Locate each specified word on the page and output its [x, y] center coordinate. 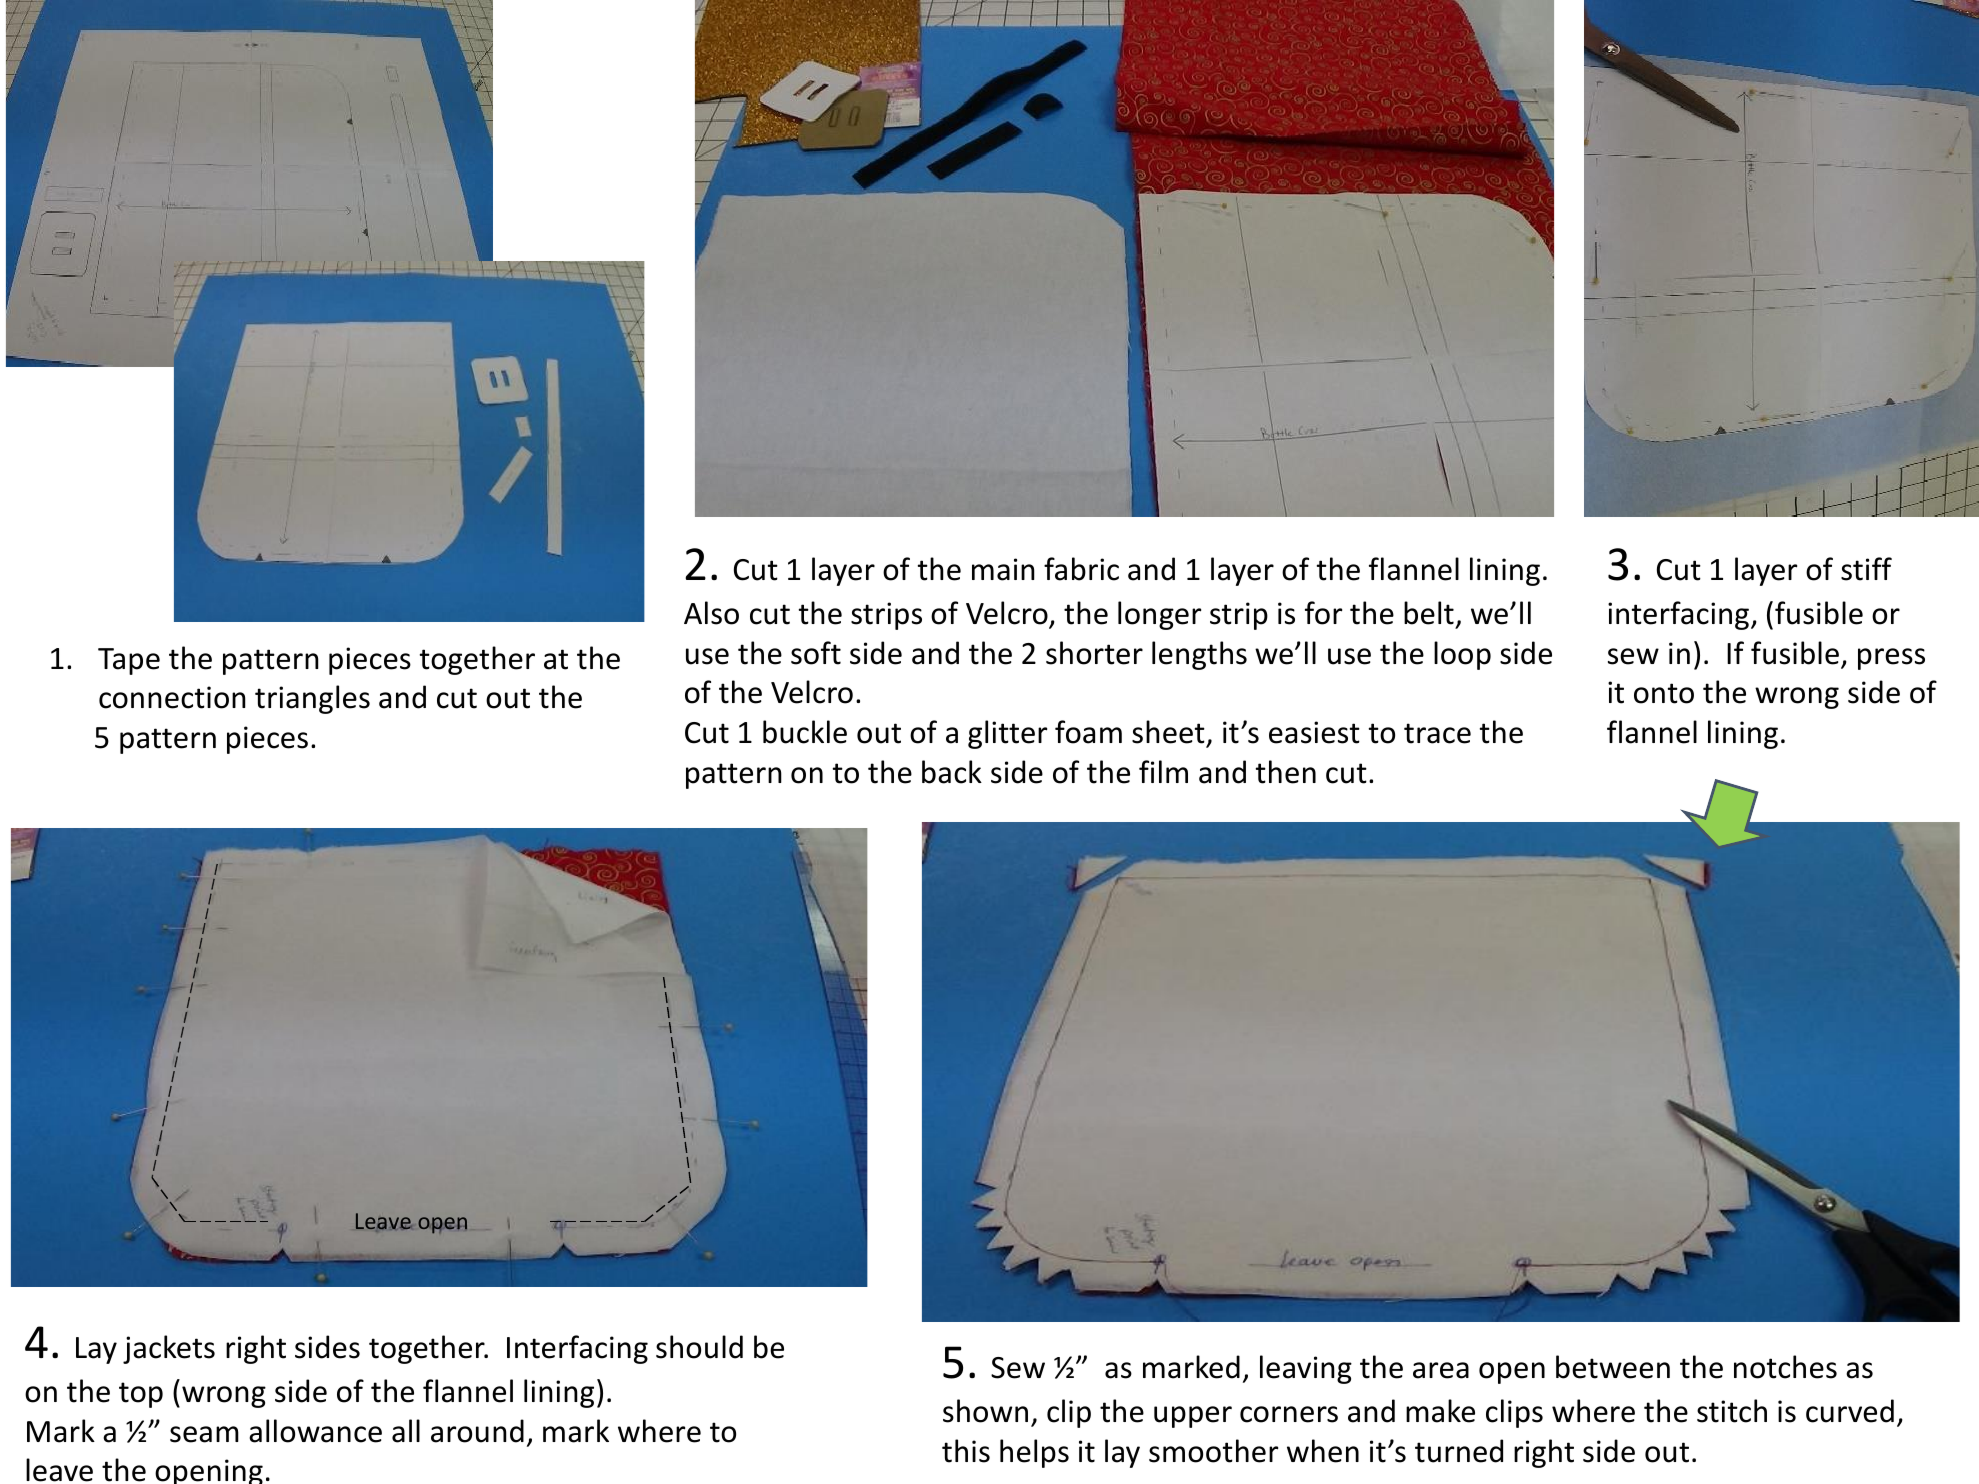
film [1163, 771]
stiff [1866, 569]
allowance [315, 1431]
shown [985, 1411]
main [1003, 569]
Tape [129, 661]
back [952, 772]
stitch [1732, 1411]
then [1286, 772]
